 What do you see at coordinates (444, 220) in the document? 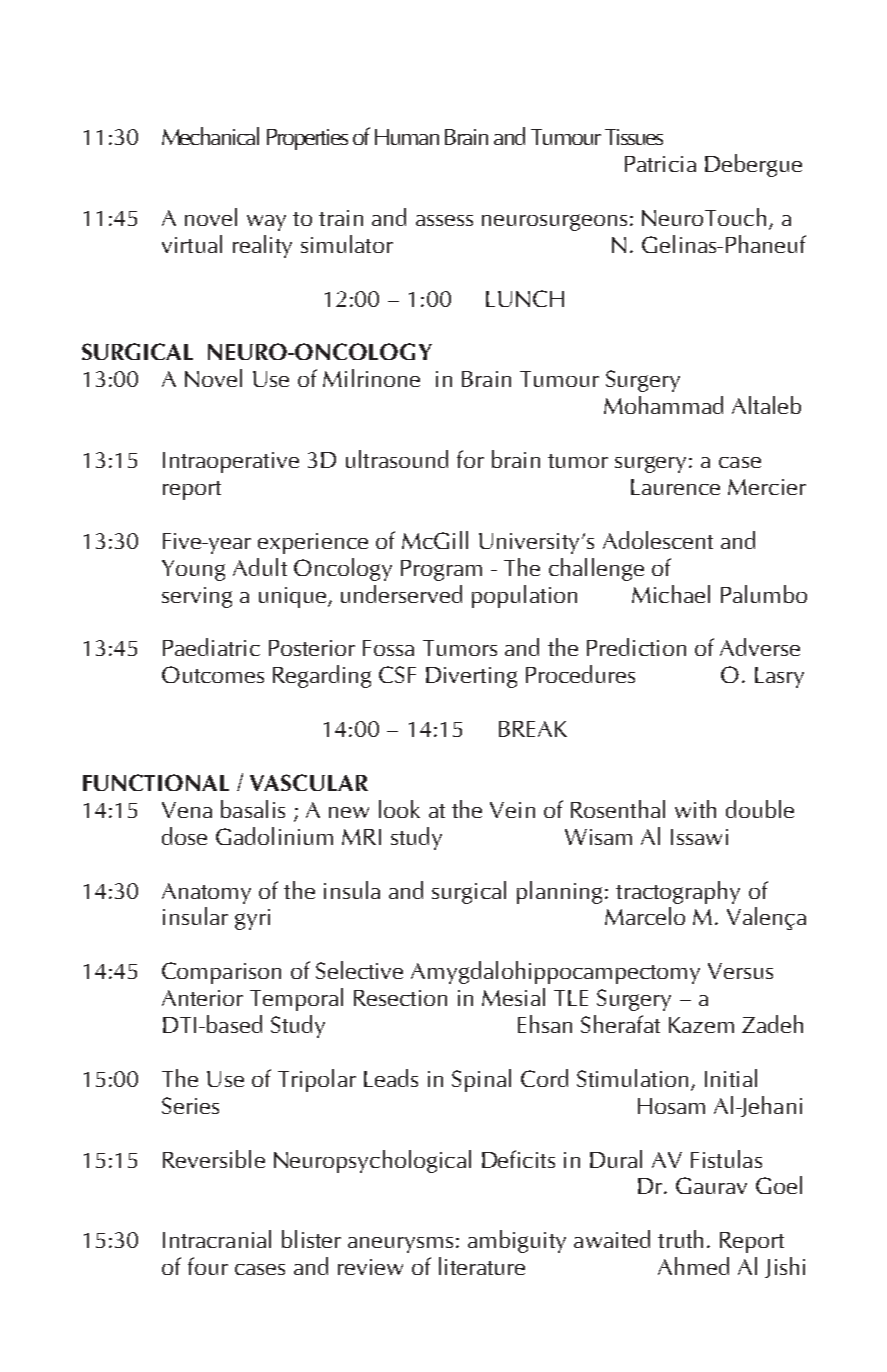
I see `assess` at bounding box center [444, 220].
